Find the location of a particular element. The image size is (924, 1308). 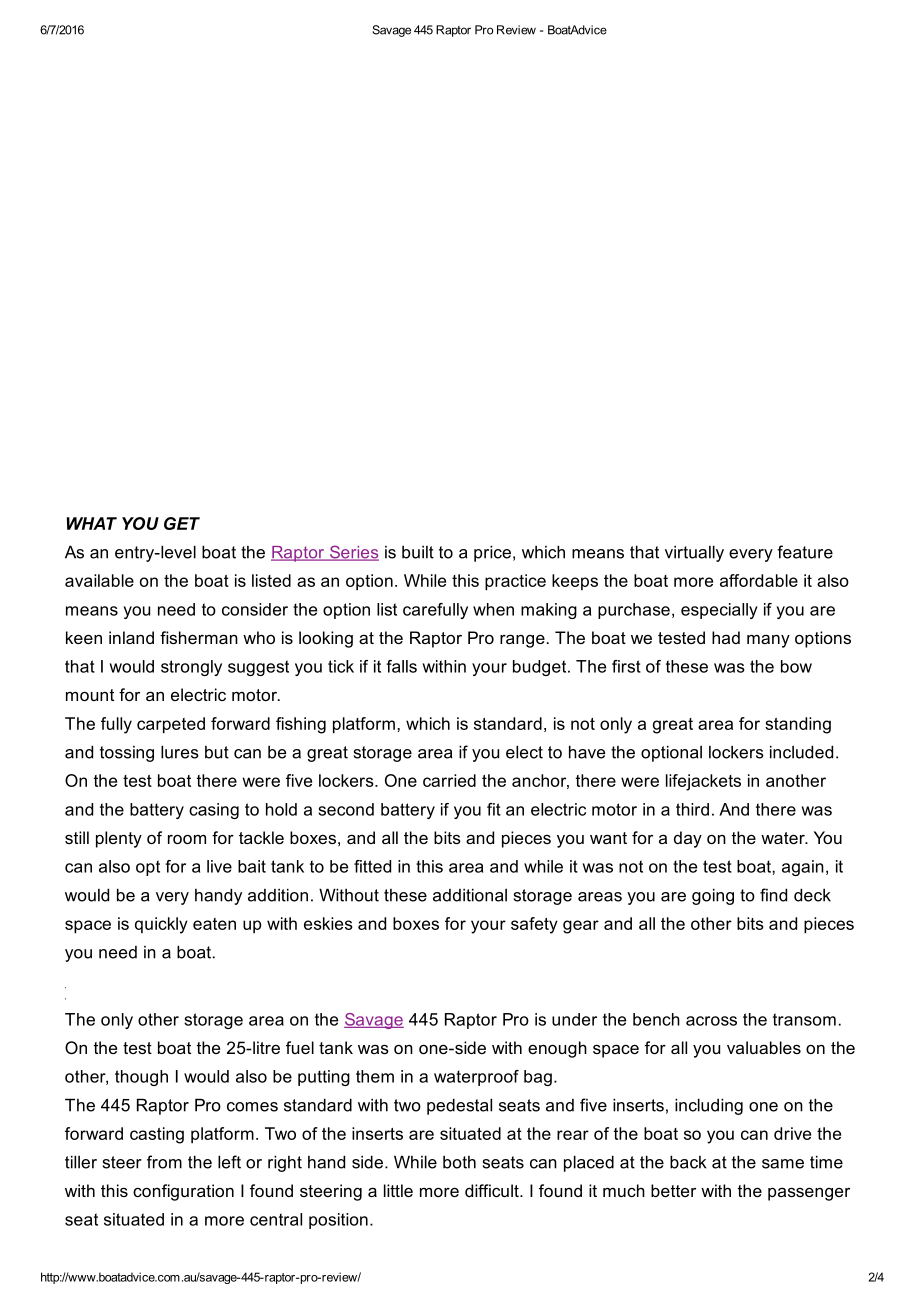

quickly is located at coordinates (161, 925).
